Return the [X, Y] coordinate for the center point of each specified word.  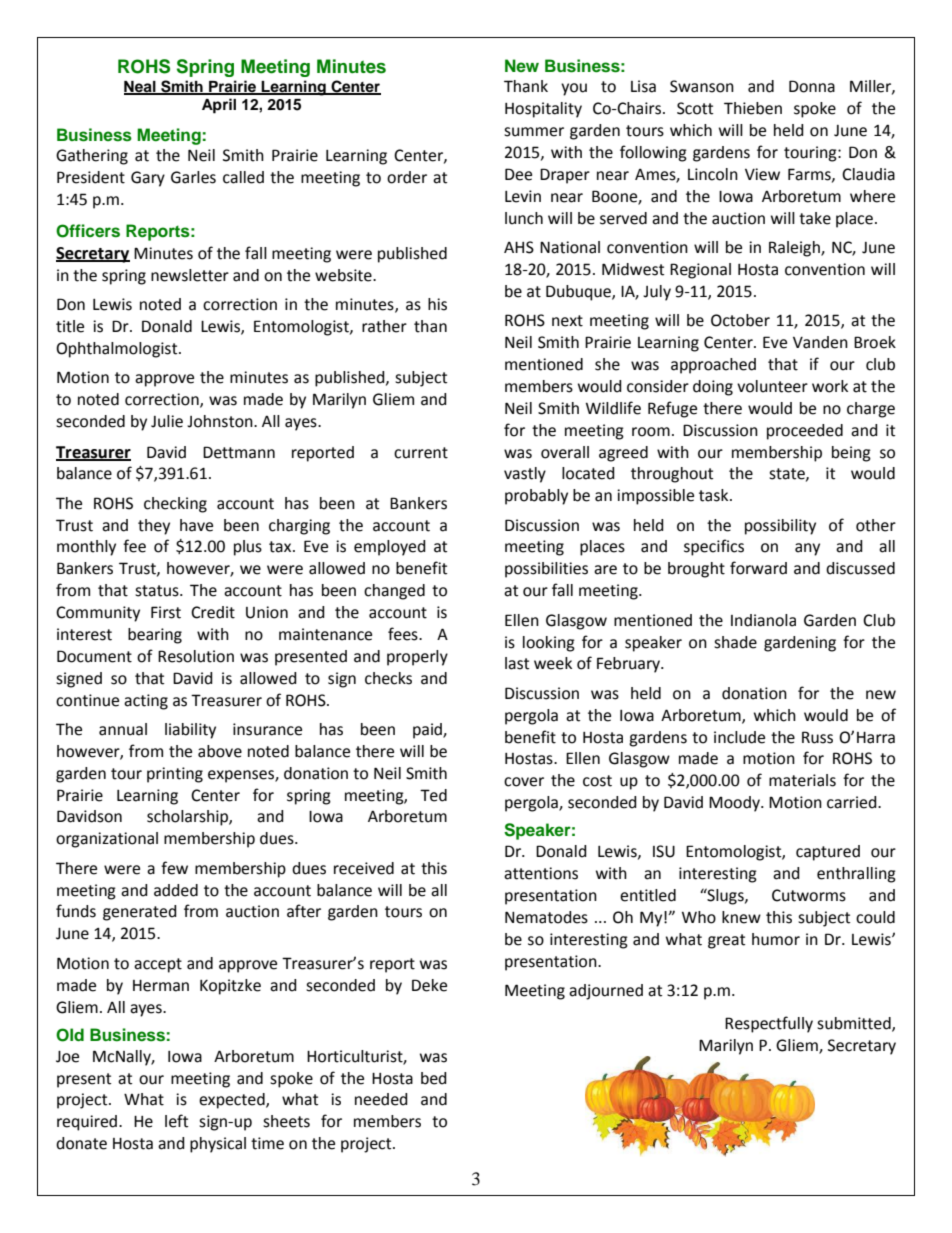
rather [384, 326]
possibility [780, 527]
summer [534, 132]
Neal [141, 87]
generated [140, 913]
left [176, 1121]
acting [146, 702]
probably [536, 497]
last [517, 663]
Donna [812, 86]
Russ [817, 737]
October [740, 320]
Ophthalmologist [118, 350]
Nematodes [546, 917]
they [154, 527]
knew [741, 917]
